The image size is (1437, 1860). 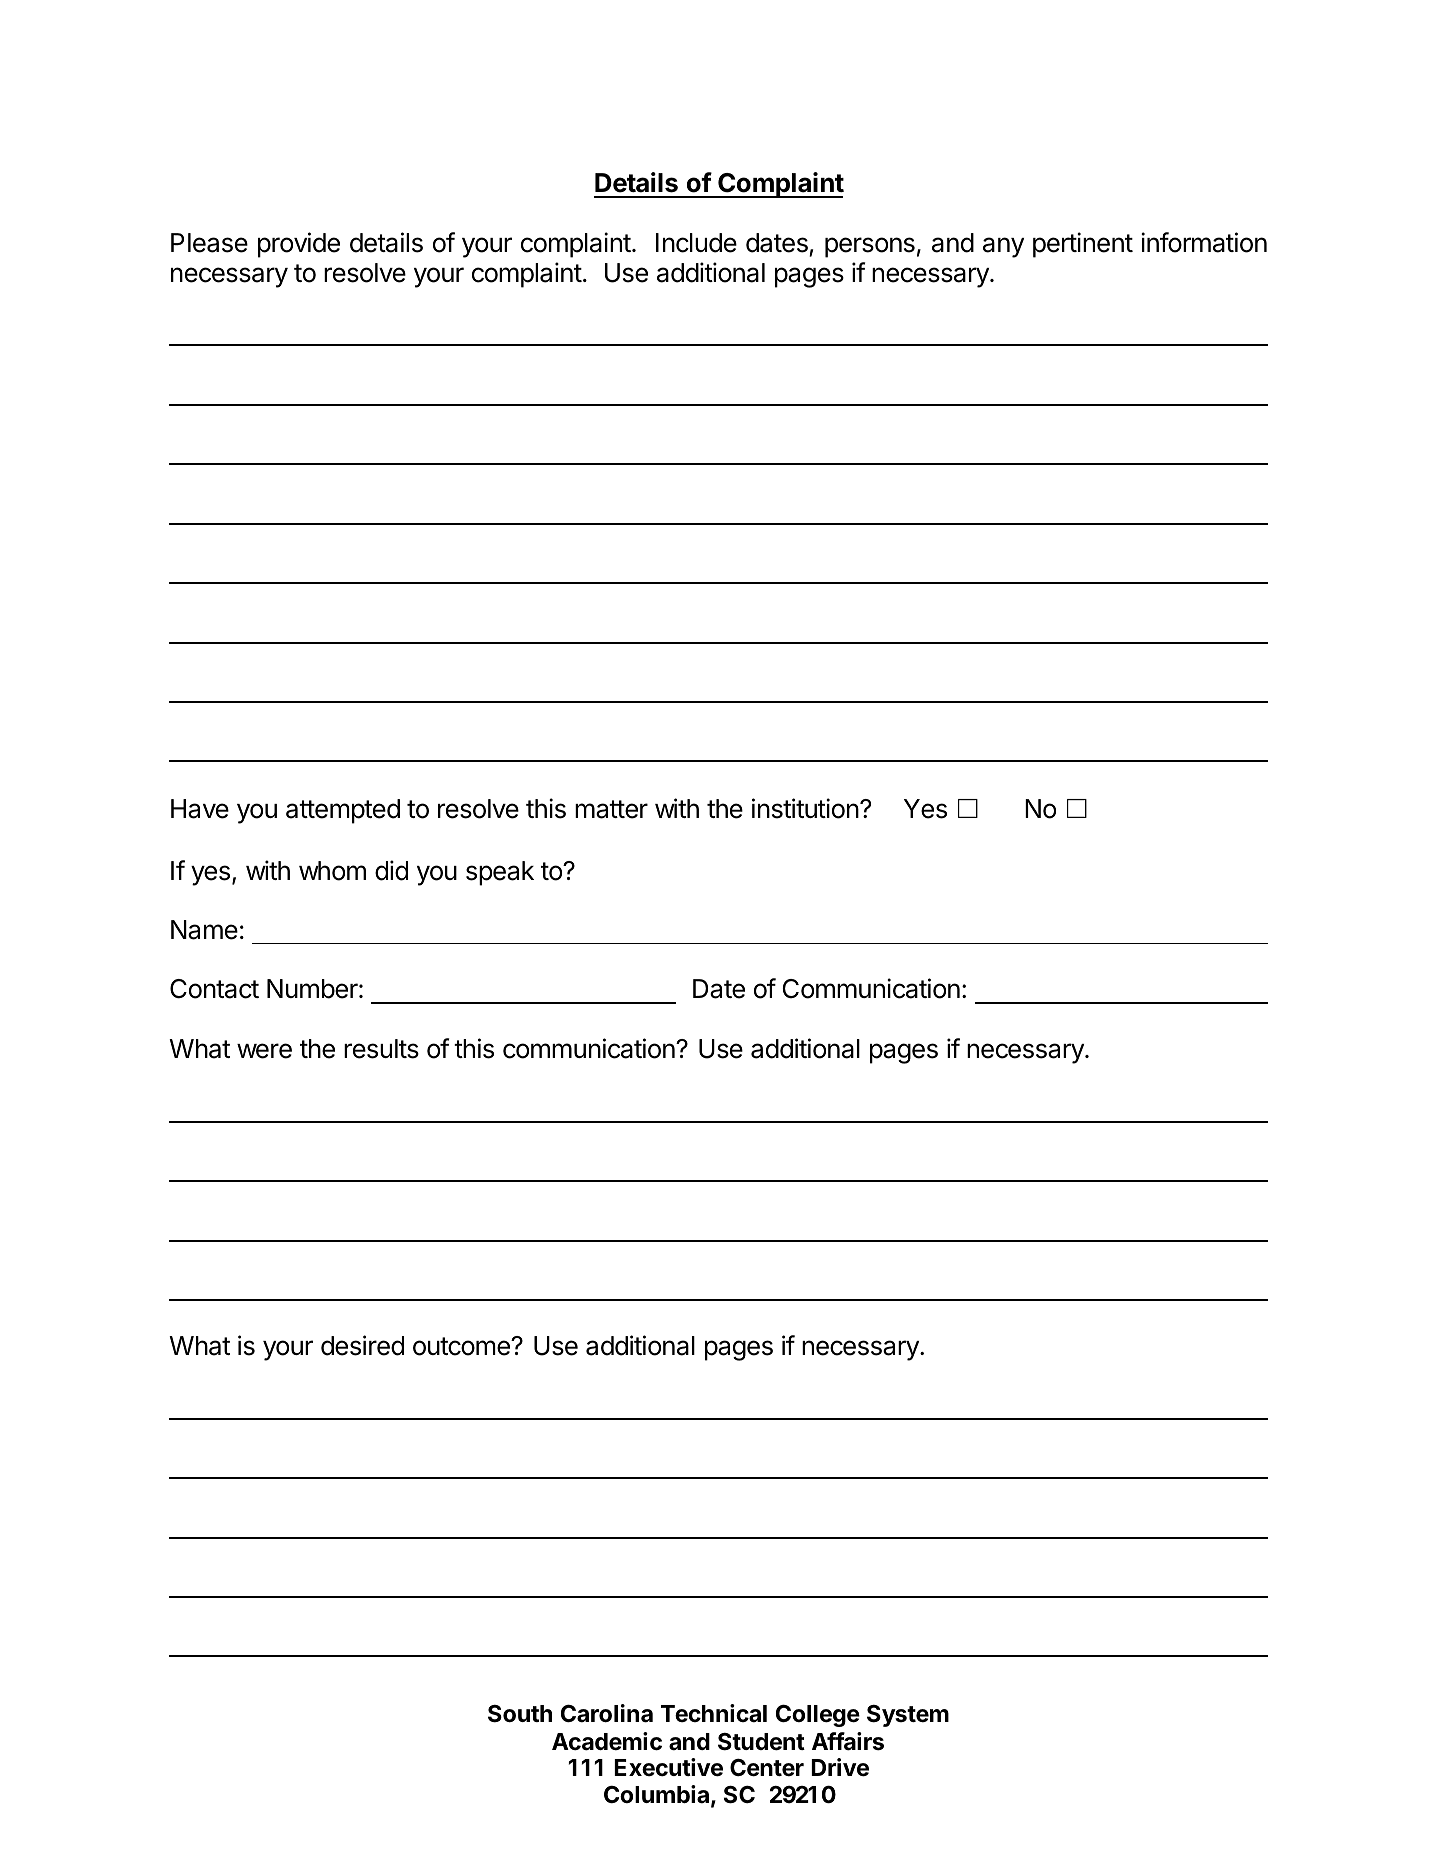 I want to click on matter, so click(x=611, y=809).
